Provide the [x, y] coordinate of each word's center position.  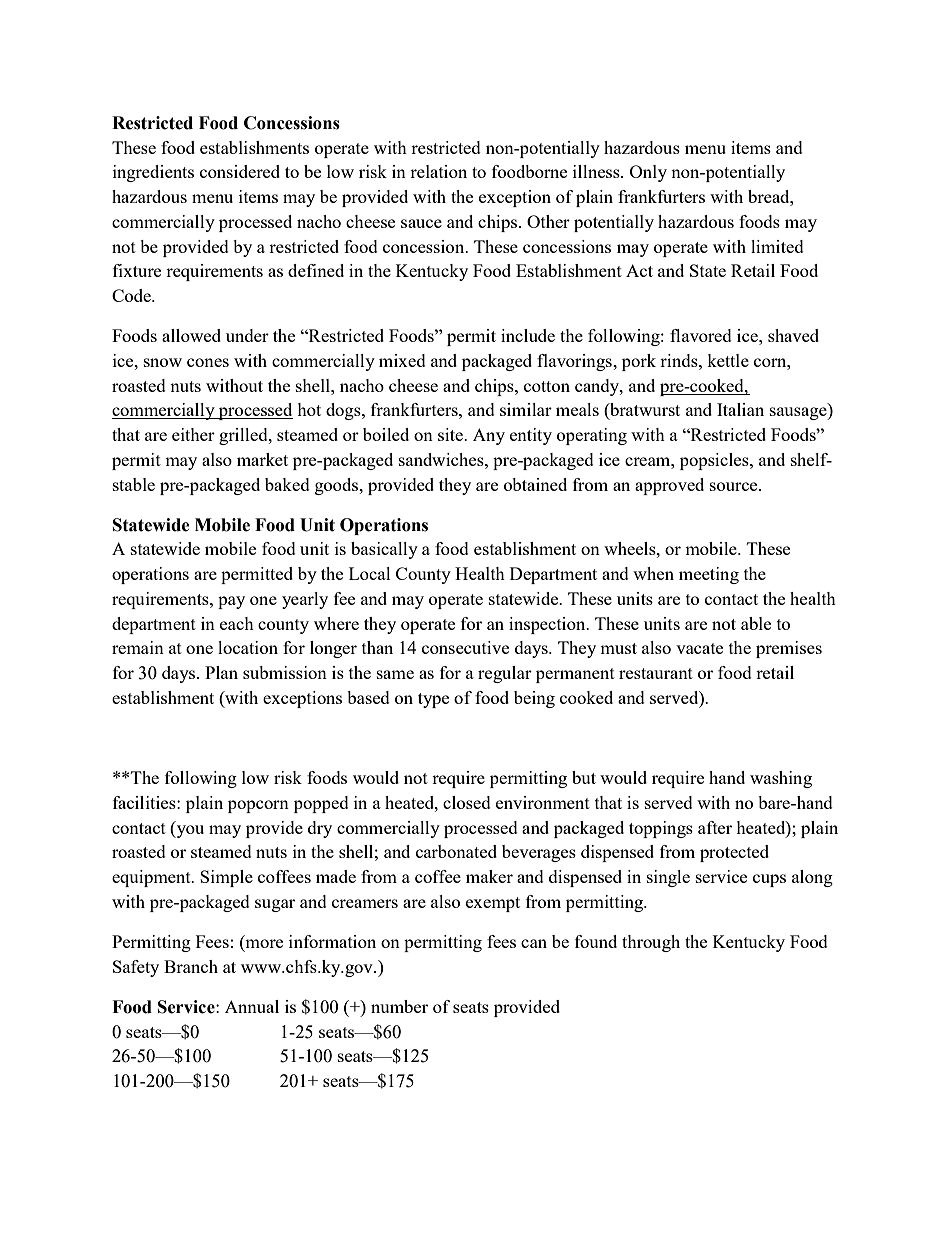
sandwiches [442, 459]
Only [648, 173]
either [193, 434]
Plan [221, 672]
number [399, 1006]
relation [438, 171]
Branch [191, 966]
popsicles [715, 461]
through [651, 943]
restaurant [656, 673]
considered [240, 171]
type [433, 700]
